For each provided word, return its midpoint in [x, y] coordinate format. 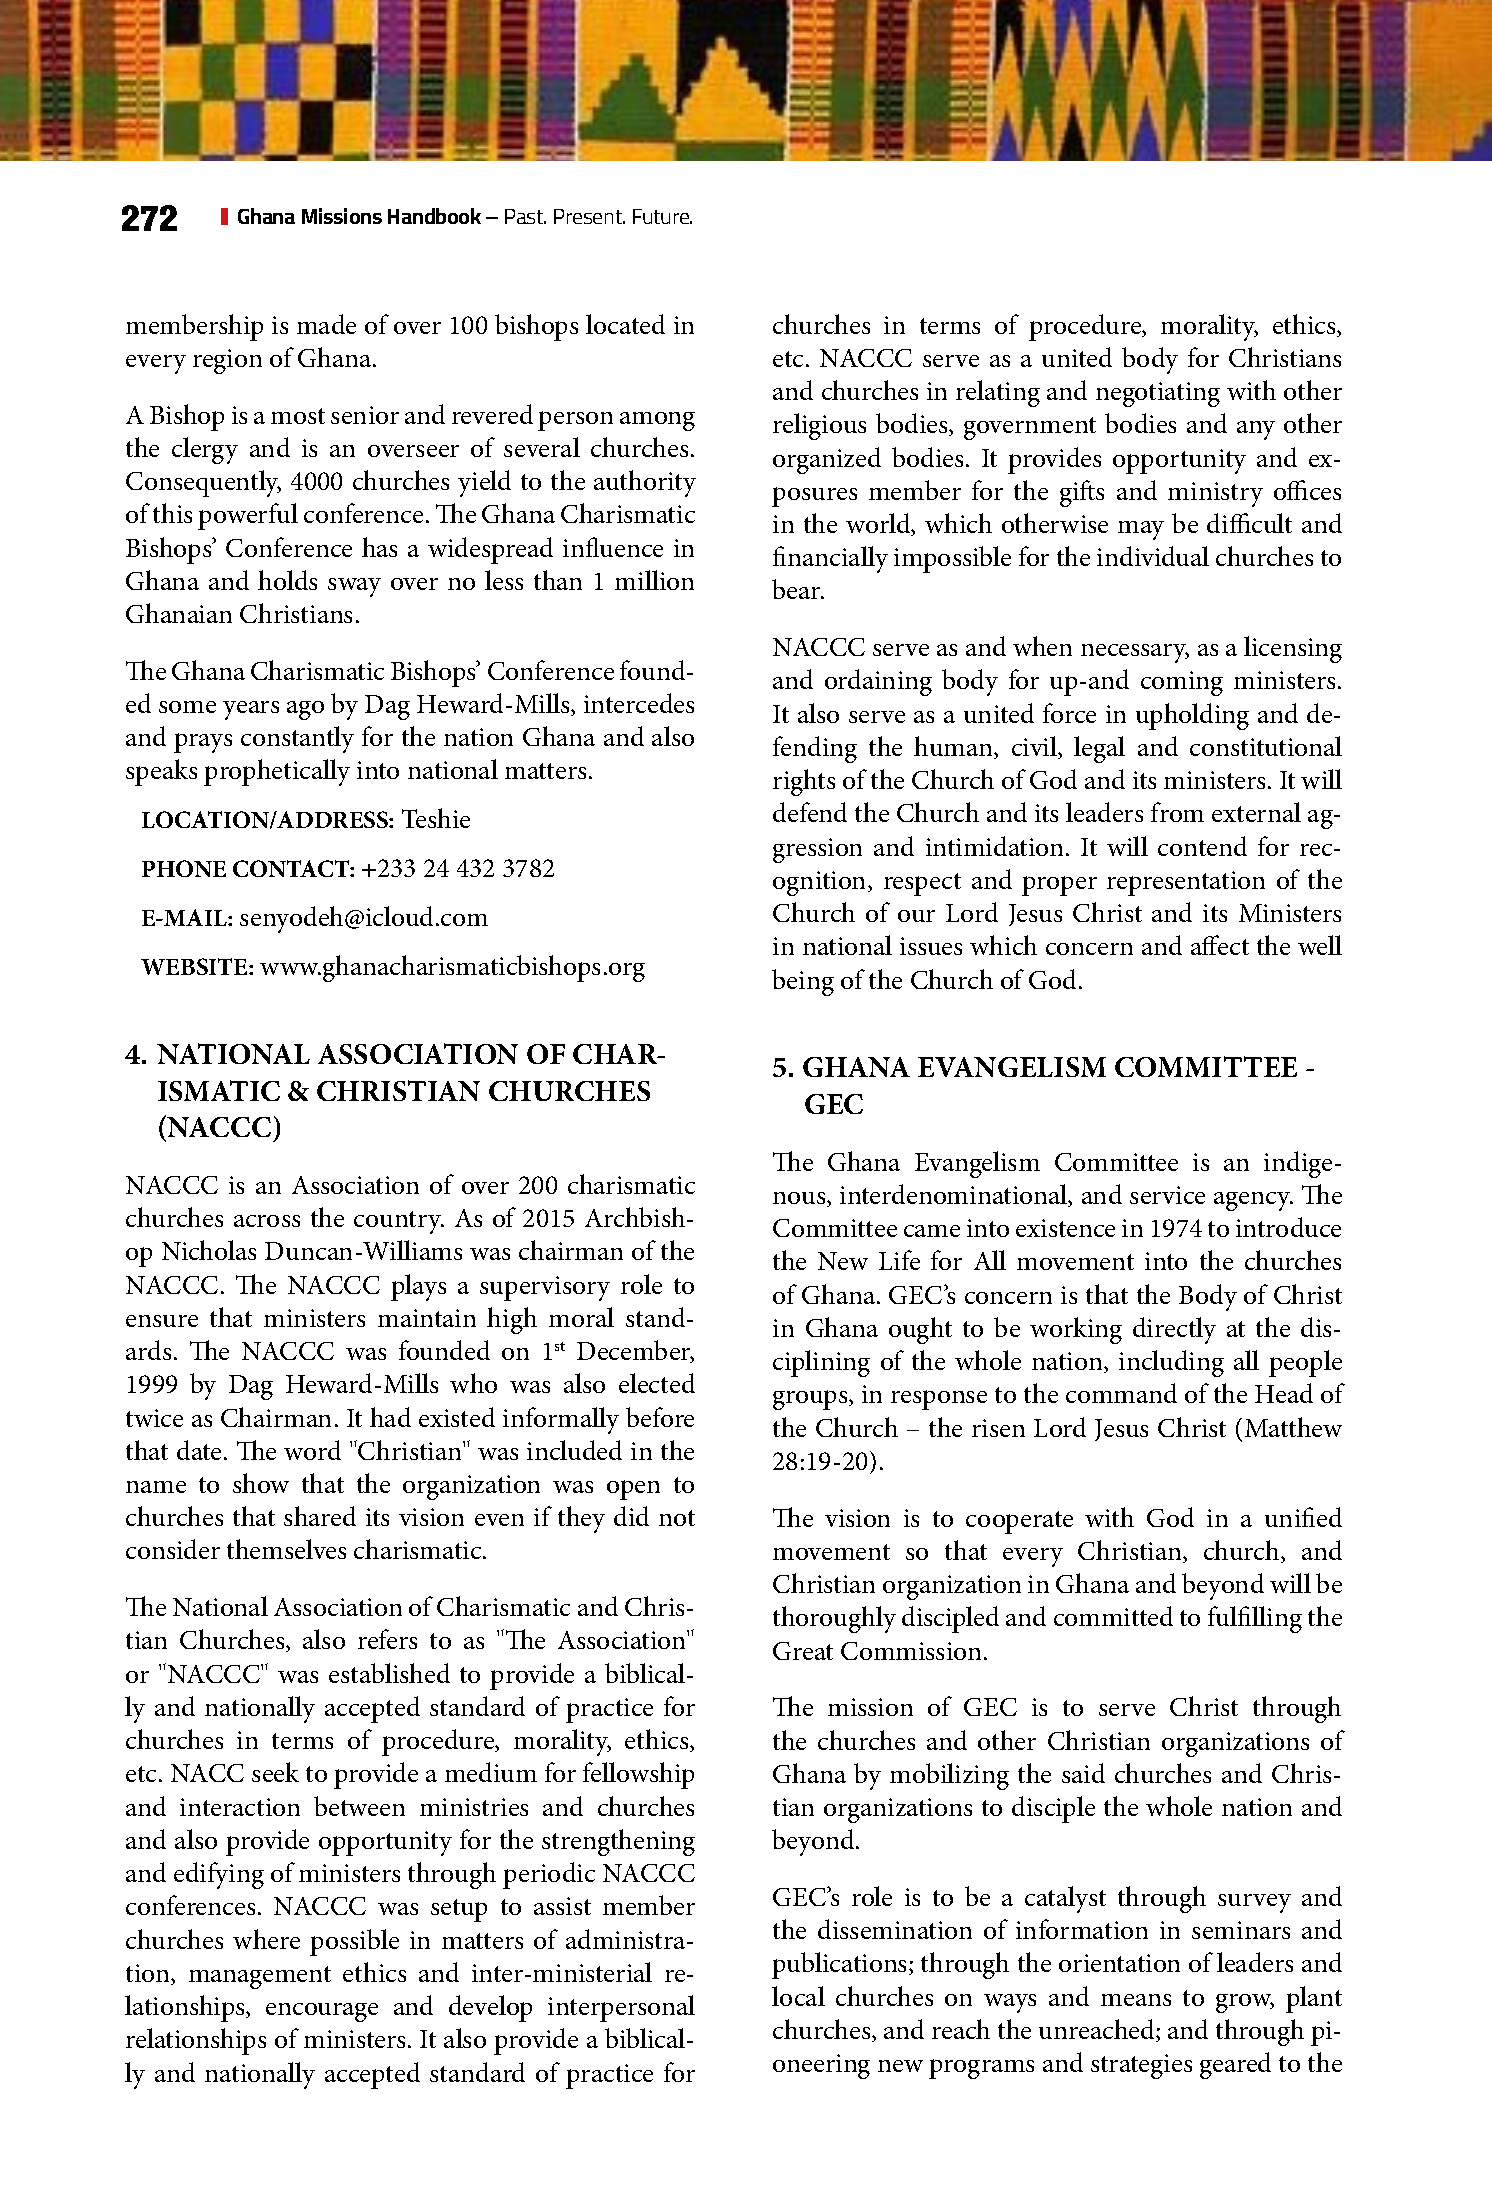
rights [804, 782]
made [326, 324]
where [266, 1939]
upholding [1192, 716]
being [803, 982]
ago [305, 710]
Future [662, 216]
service [1167, 1195]
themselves [286, 1549]
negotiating [1158, 394]
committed [1113, 1616]
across [267, 1221]
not [677, 1518]
